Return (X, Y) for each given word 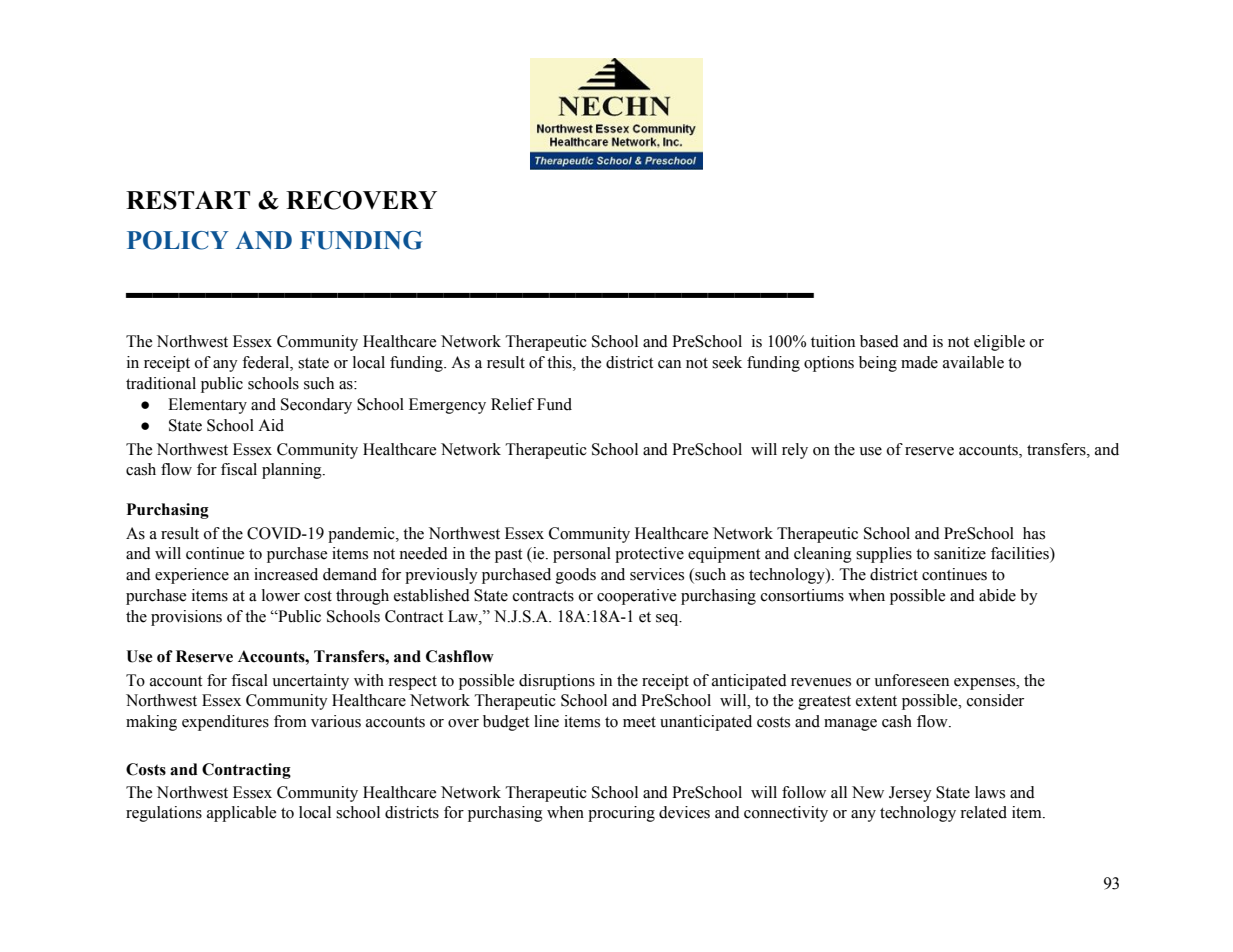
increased (286, 574)
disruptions (557, 682)
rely (795, 451)
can (669, 364)
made (919, 362)
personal (582, 555)
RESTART (188, 200)
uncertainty (310, 682)
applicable (241, 814)
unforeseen (911, 680)
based (879, 341)
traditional (161, 383)
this (560, 362)
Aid (271, 425)
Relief (512, 404)
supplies (884, 555)
